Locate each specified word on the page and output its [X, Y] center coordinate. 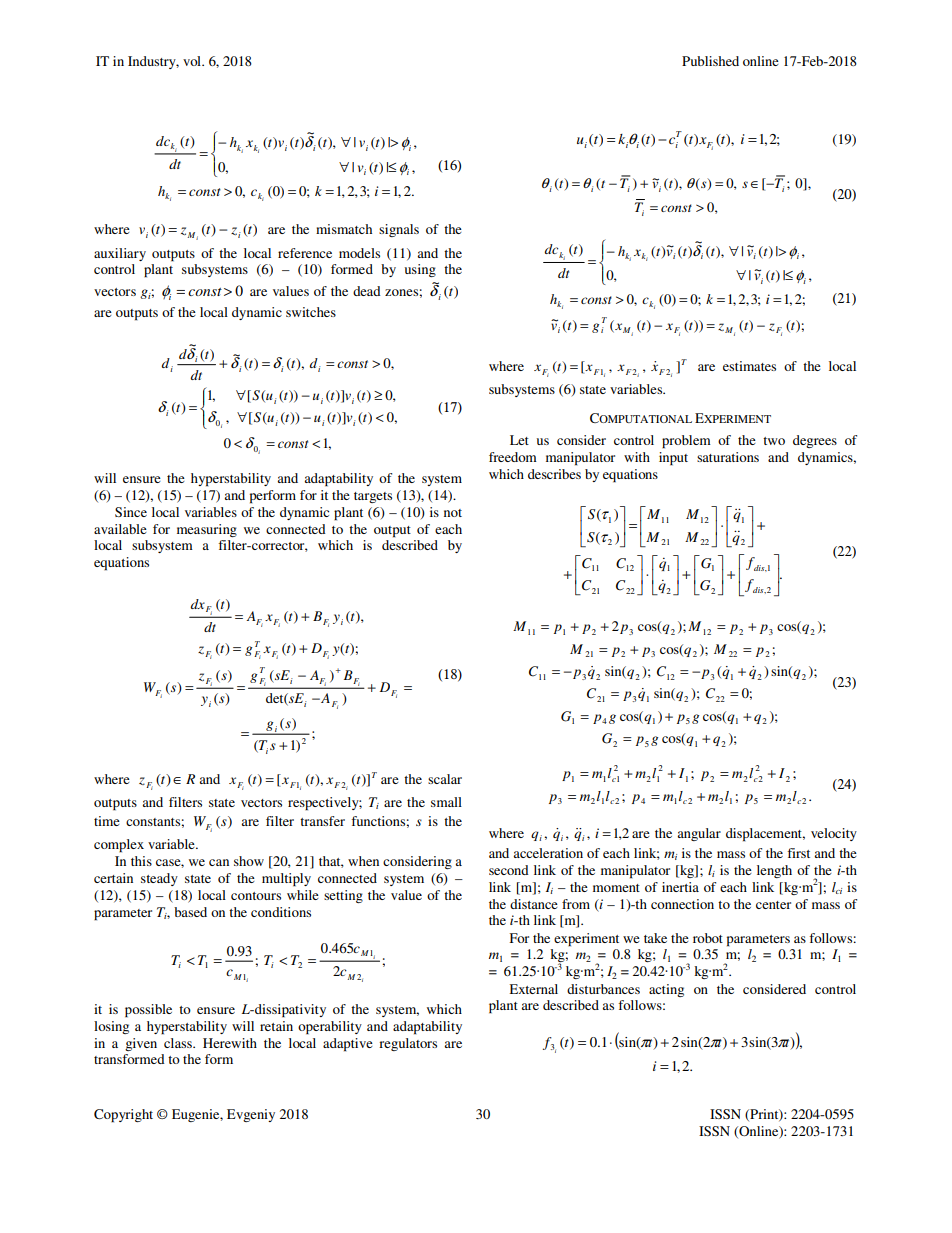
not [453, 513]
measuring [207, 530]
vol [193, 61]
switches [311, 312]
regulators [408, 1044]
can [219, 862]
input [673, 459]
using [420, 270]
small [446, 802]
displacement [765, 835]
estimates [749, 366]
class [179, 1043]
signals [399, 230]
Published [710, 61]
